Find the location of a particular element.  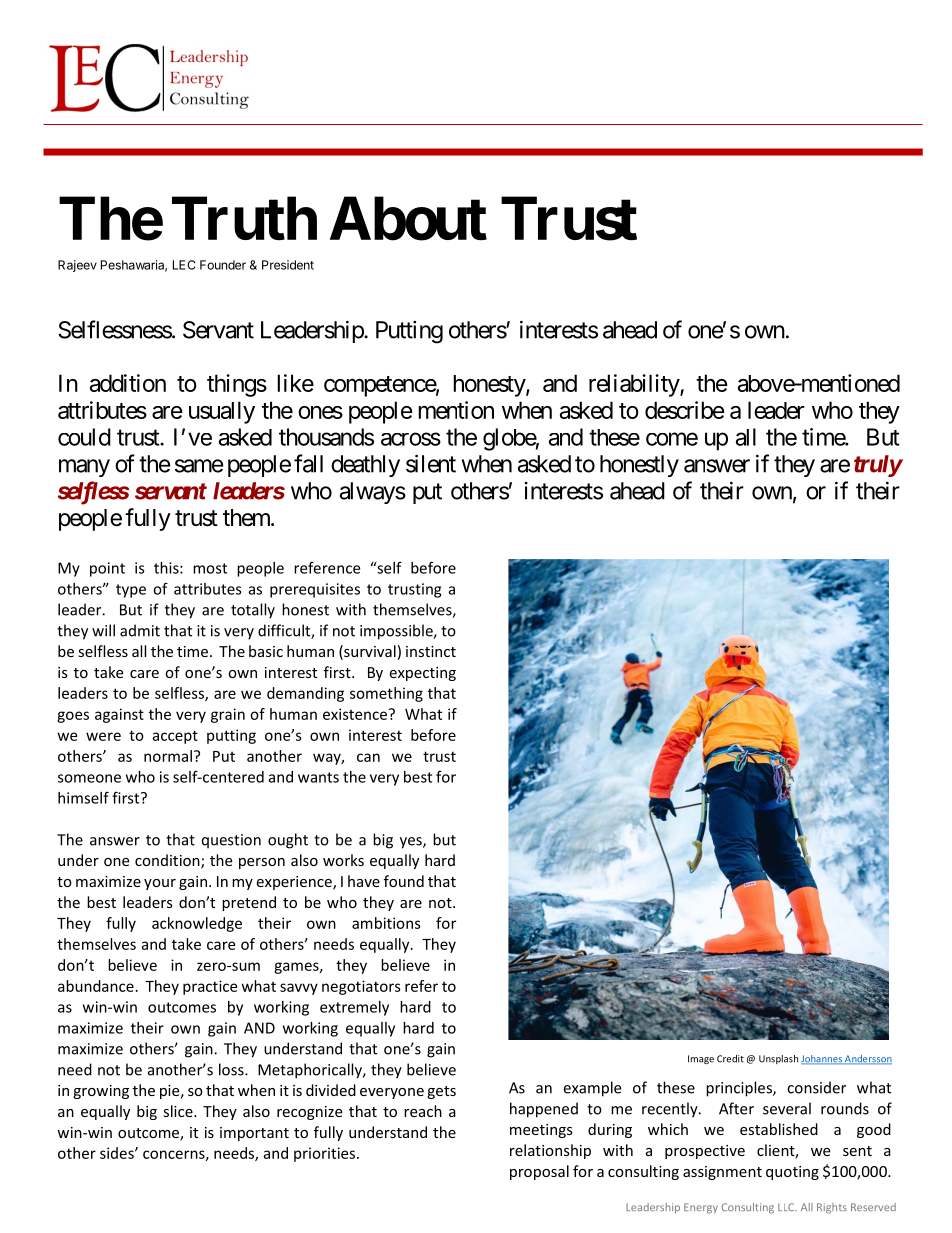

instinct is located at coordinates (431, 651).
